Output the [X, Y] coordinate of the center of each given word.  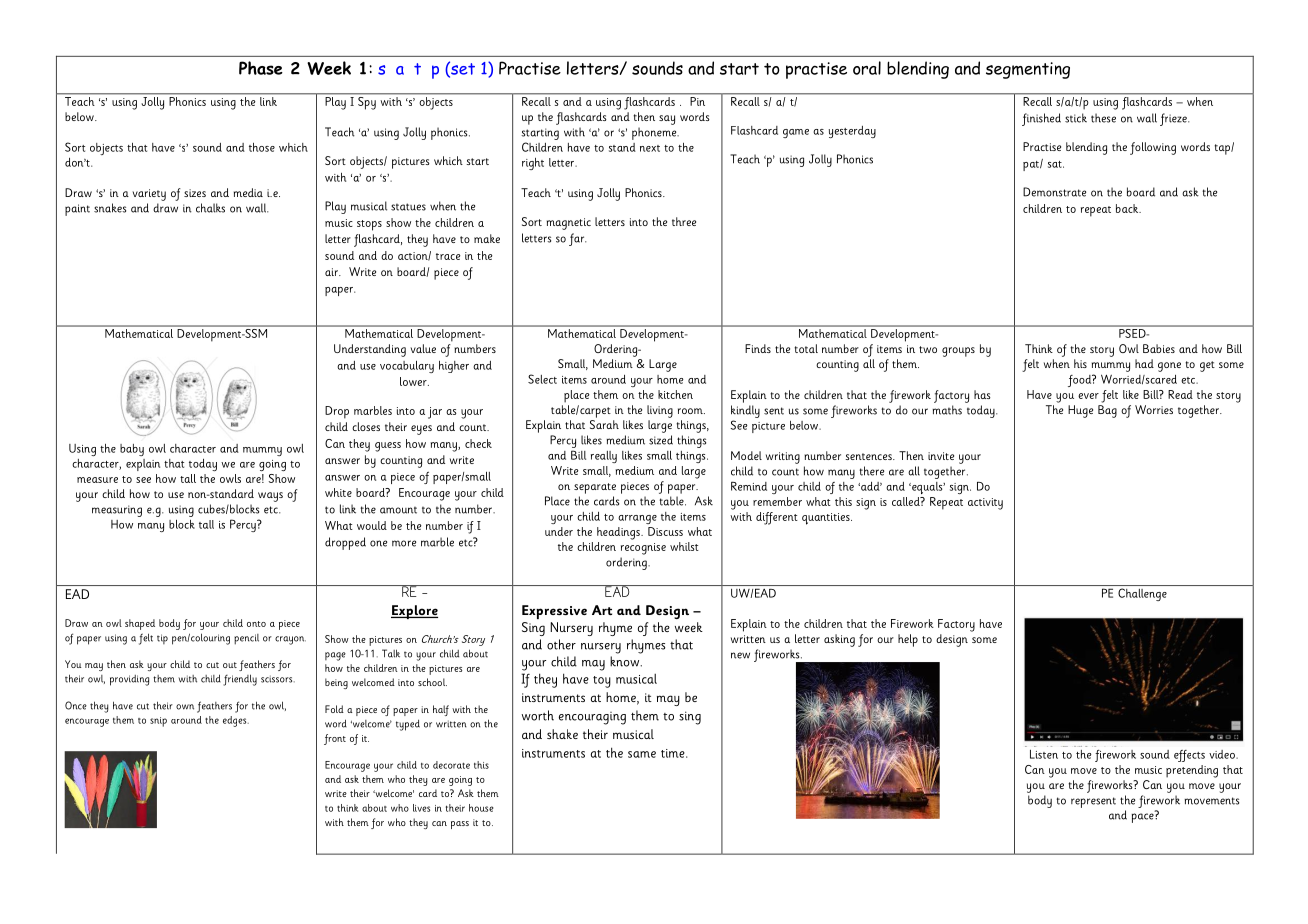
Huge [1080, 411]
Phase [261, 68]
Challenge [1142, 594]
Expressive [554, 612]
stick [1076, 118]
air [332, 272]
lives [421, 808]
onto [256, 624]
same [642, 754]
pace [1144, 817]
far [577, 239]
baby [132, 450]
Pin [698, 100]
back [1128, 208]
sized [661, 440]
